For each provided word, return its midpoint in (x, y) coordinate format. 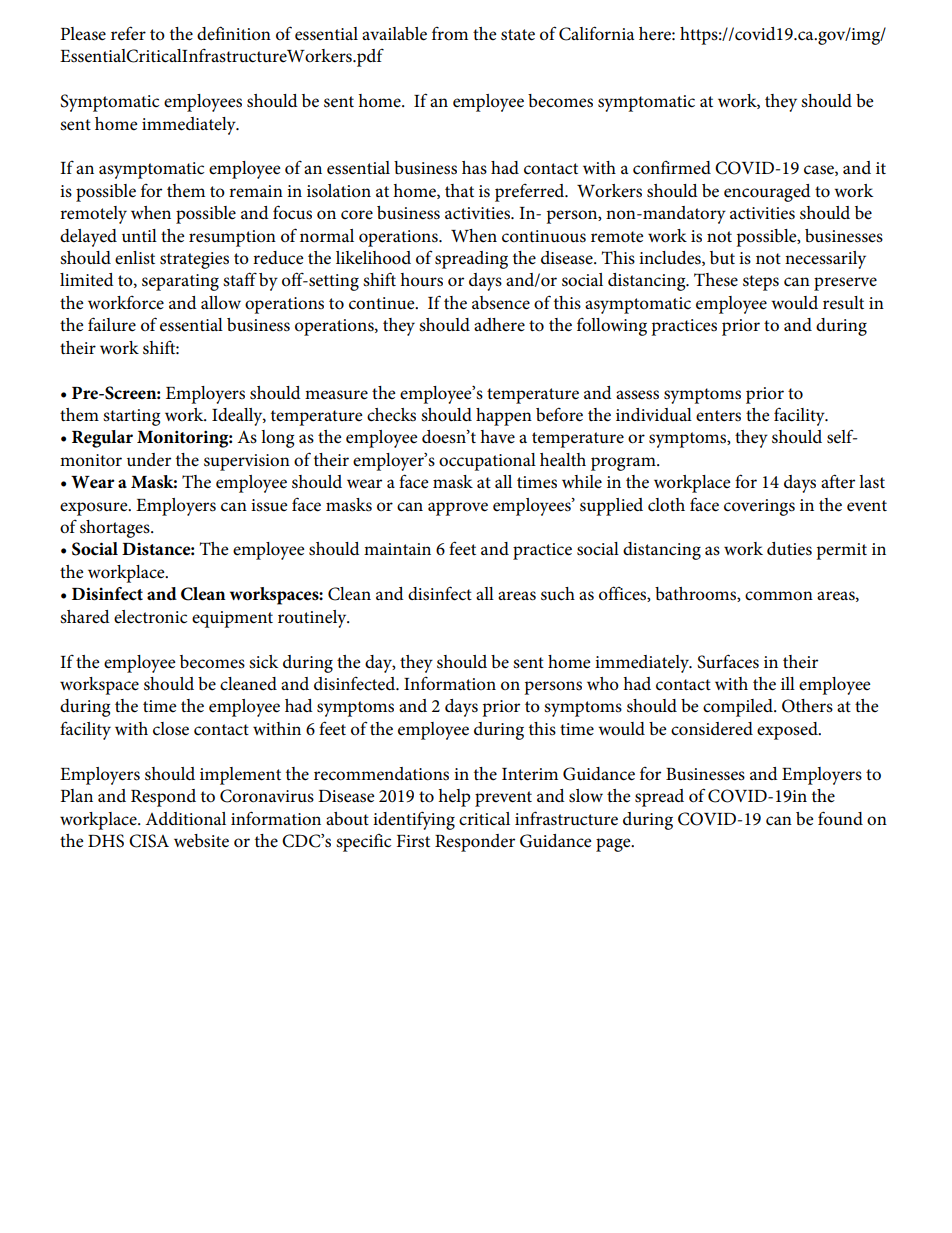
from (450, 34)
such (558, 594)
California (597, 33)
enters (718, 416)
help (454, 798)
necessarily (825, 260)
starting (131, 417)
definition (234, 33)
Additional (185, 819)
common (779, 596)
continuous (544, 236)
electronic (150, 617)
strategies (194, 260)
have (497, 437)
